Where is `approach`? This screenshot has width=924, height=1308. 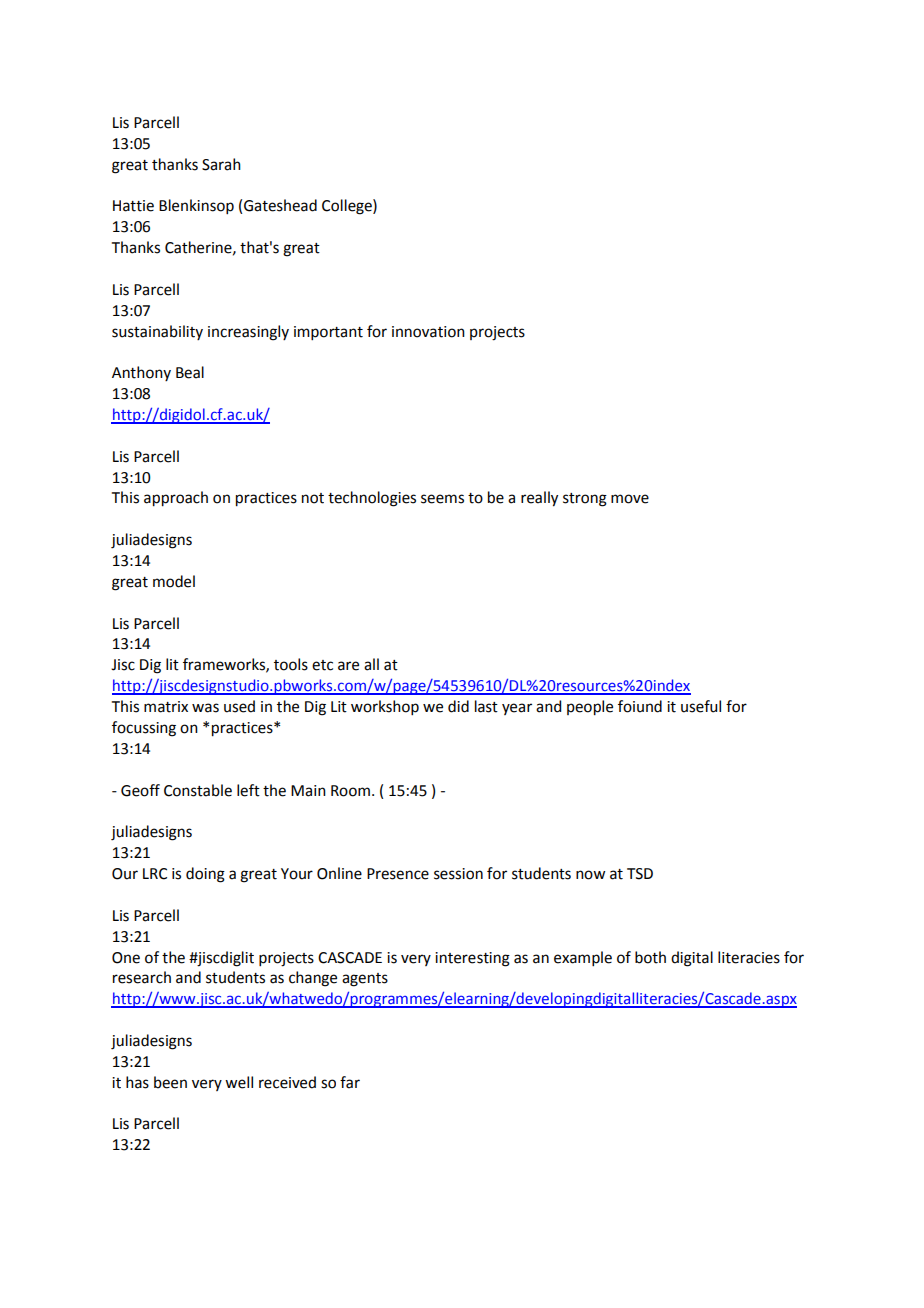 approach is located at coordinates (176, 499).
